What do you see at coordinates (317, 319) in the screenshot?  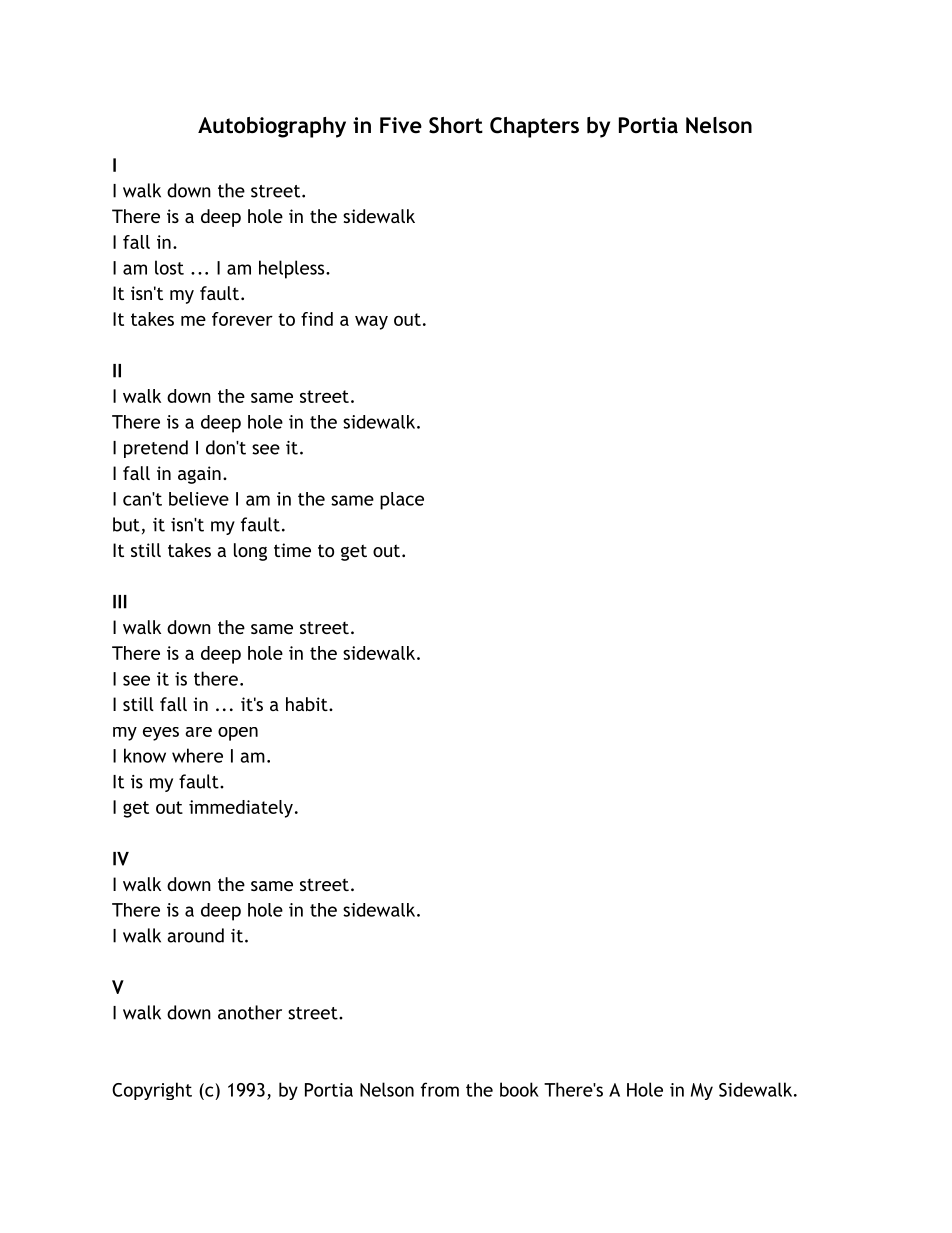 I see `find` at bounding box center [317, 319].
